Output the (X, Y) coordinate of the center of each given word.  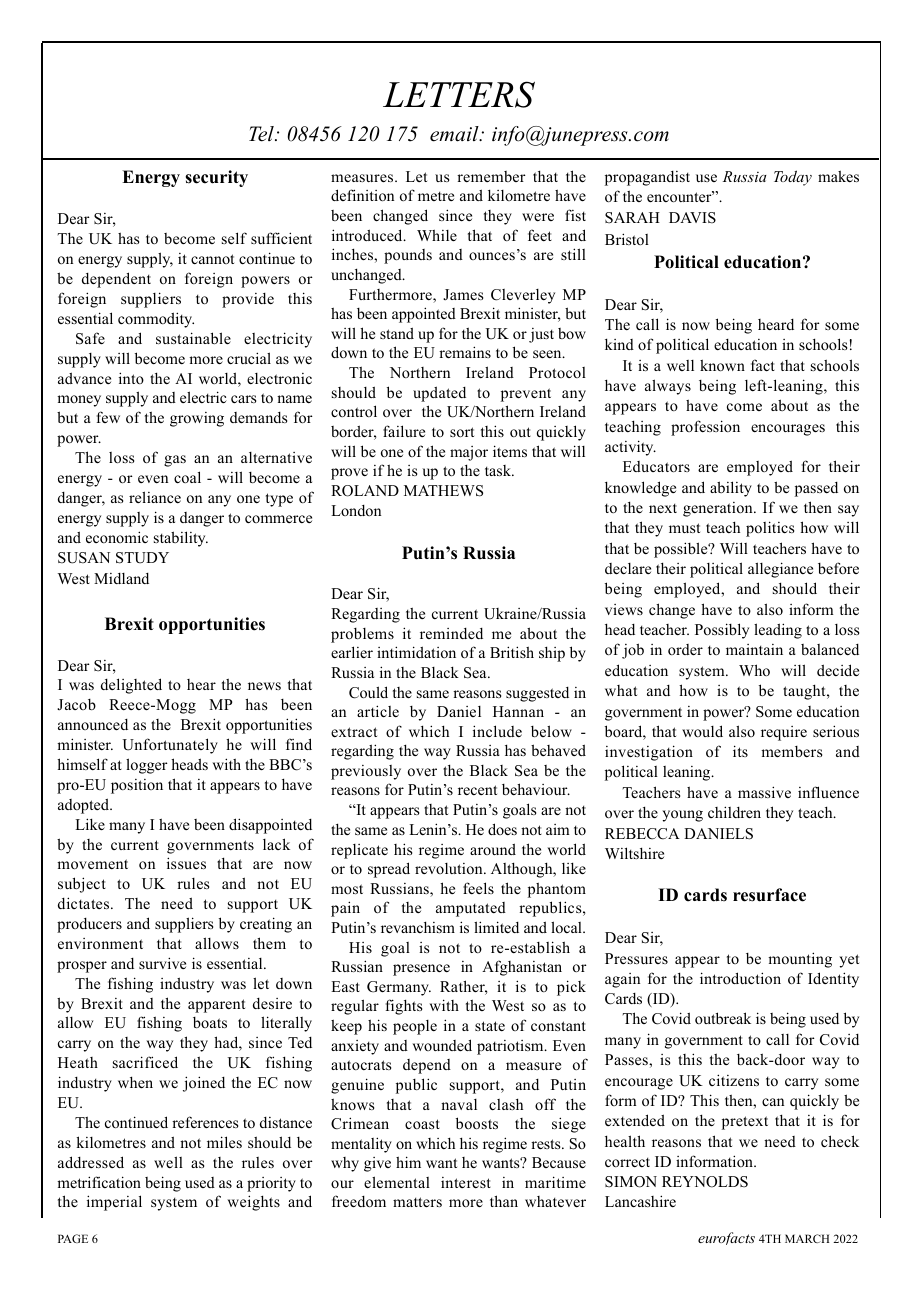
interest (466, 1182)
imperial (114, 1203)
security (216, 178)
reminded (451, 633)
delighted (131, 686)
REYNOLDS (705, 1182)
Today (793, 178)
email (455, 134)
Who (754, 670)
